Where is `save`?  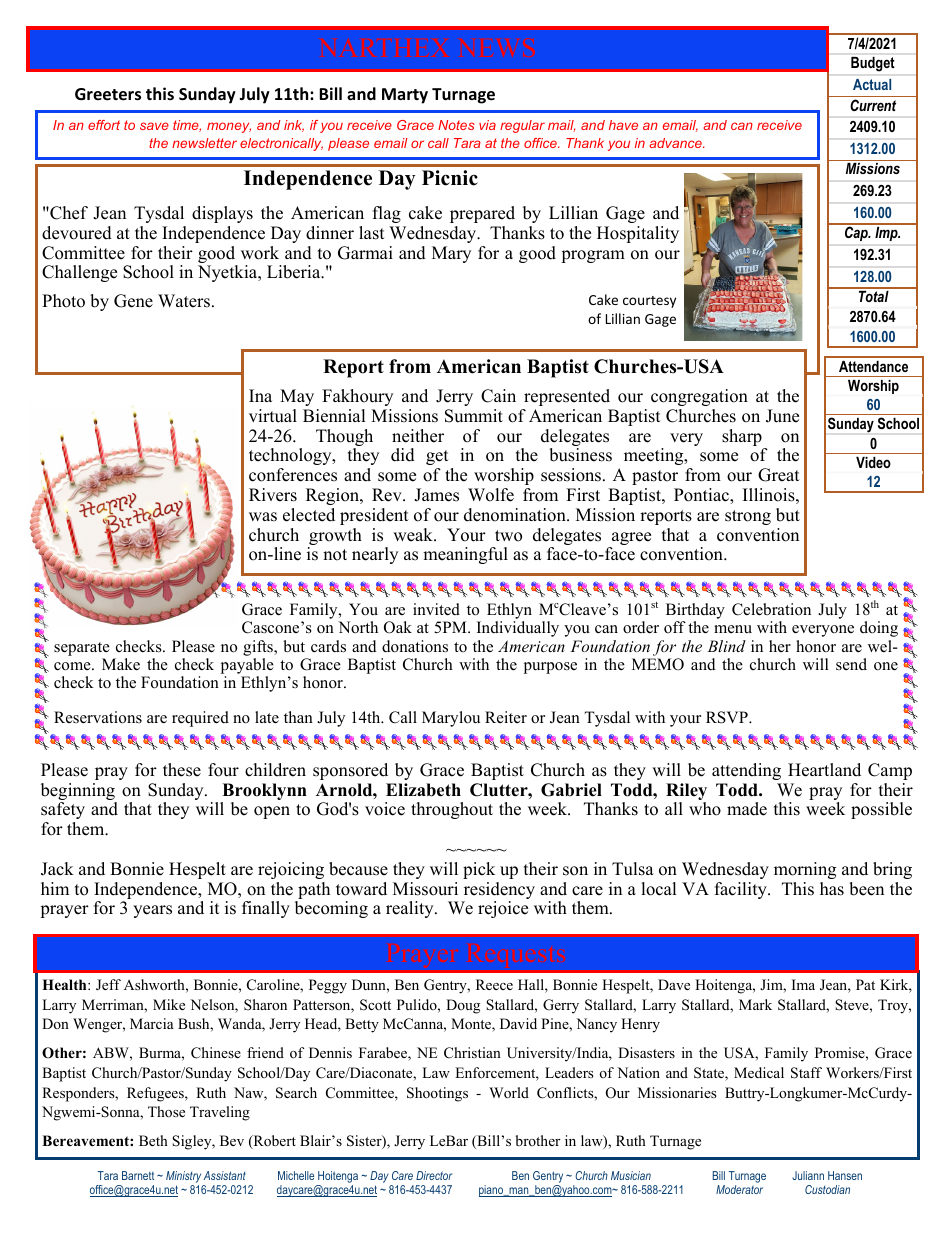 save is located at coordinates (154, 126).
